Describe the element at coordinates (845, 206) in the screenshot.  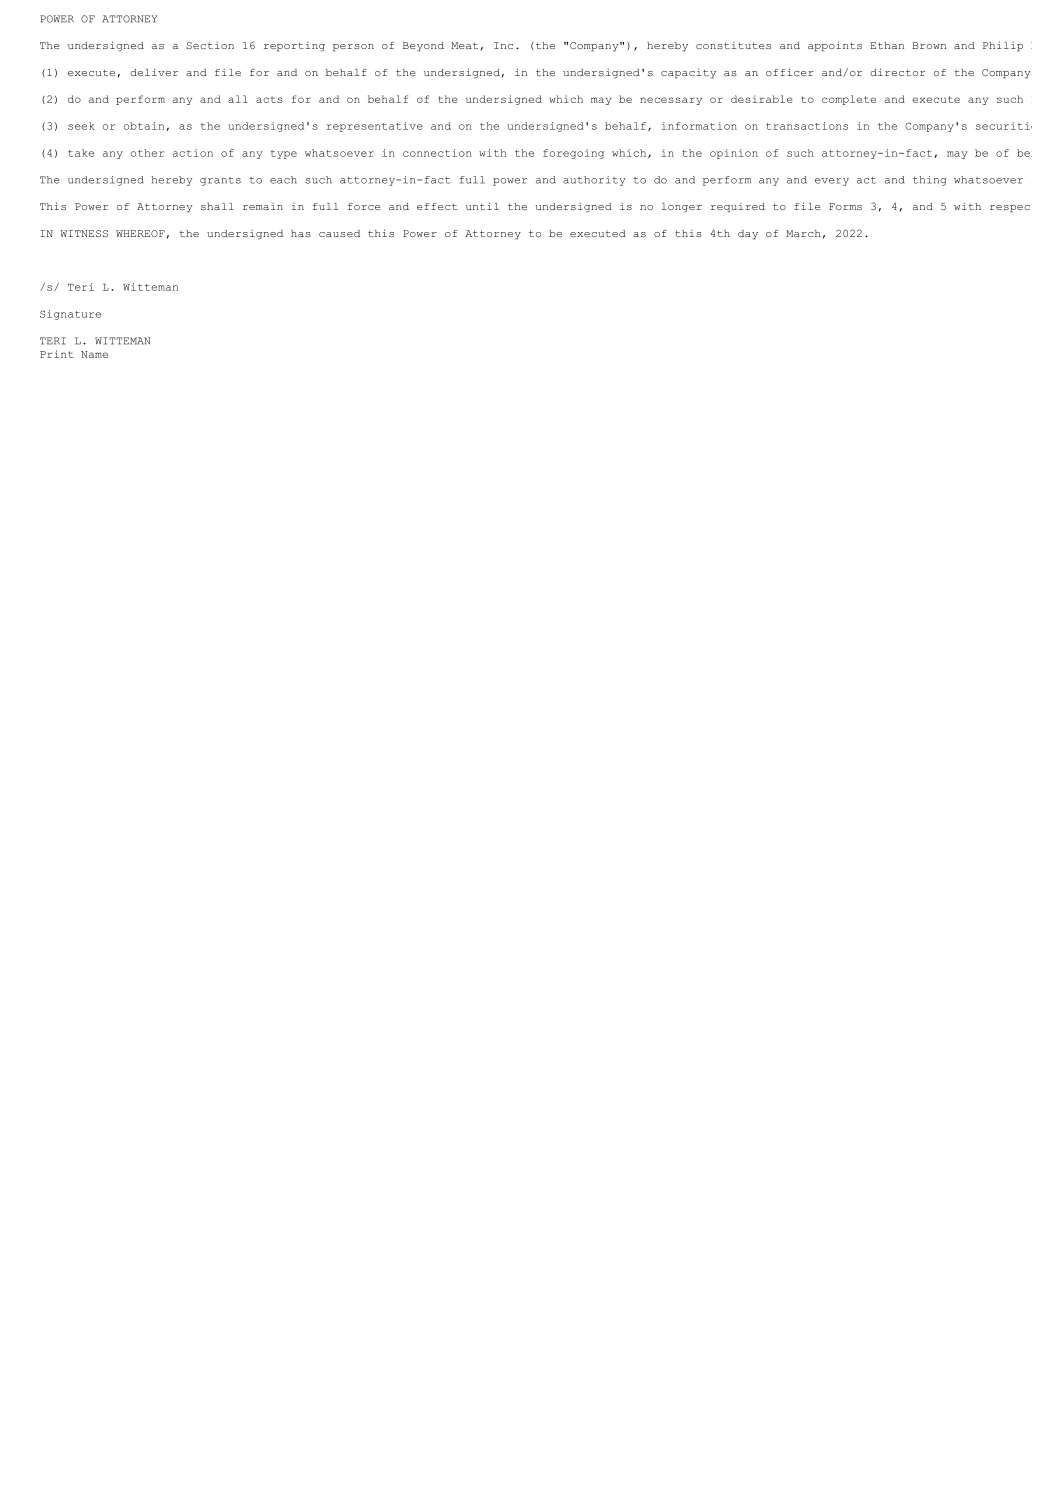
I see `Forms` at that location.
